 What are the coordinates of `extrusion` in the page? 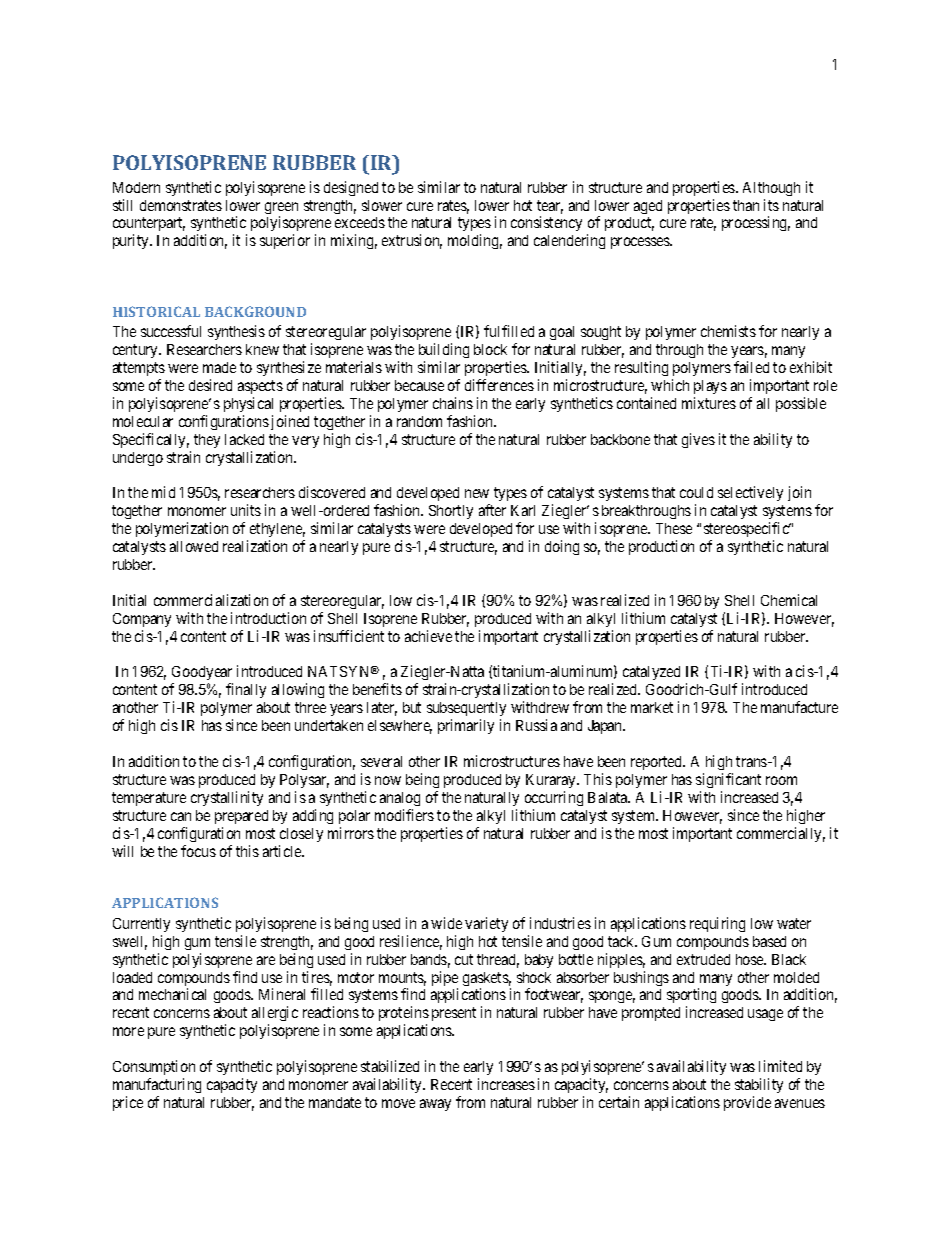 It's located at (412, 241).
